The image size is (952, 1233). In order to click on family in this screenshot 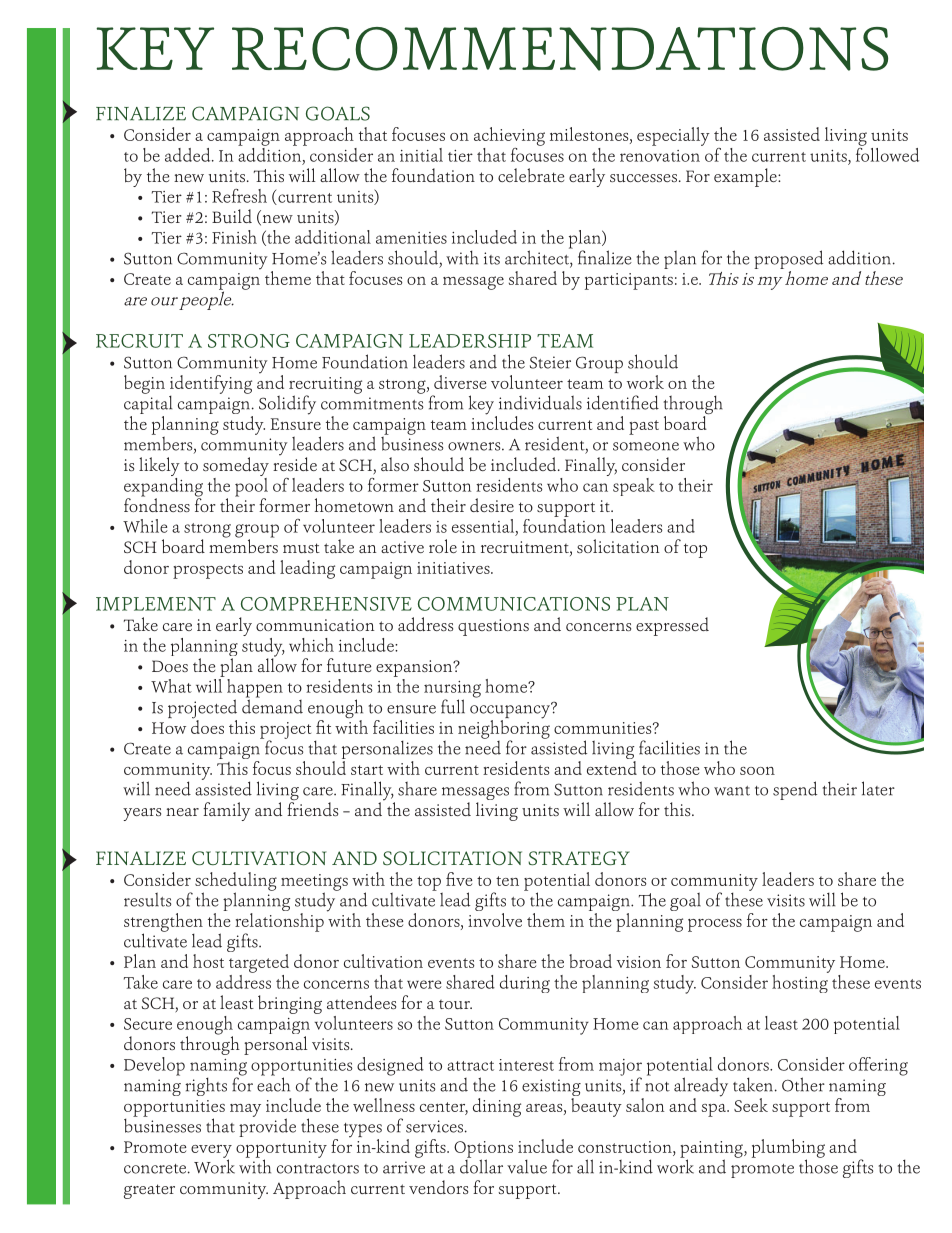, I will do `click(226, 811)`.
